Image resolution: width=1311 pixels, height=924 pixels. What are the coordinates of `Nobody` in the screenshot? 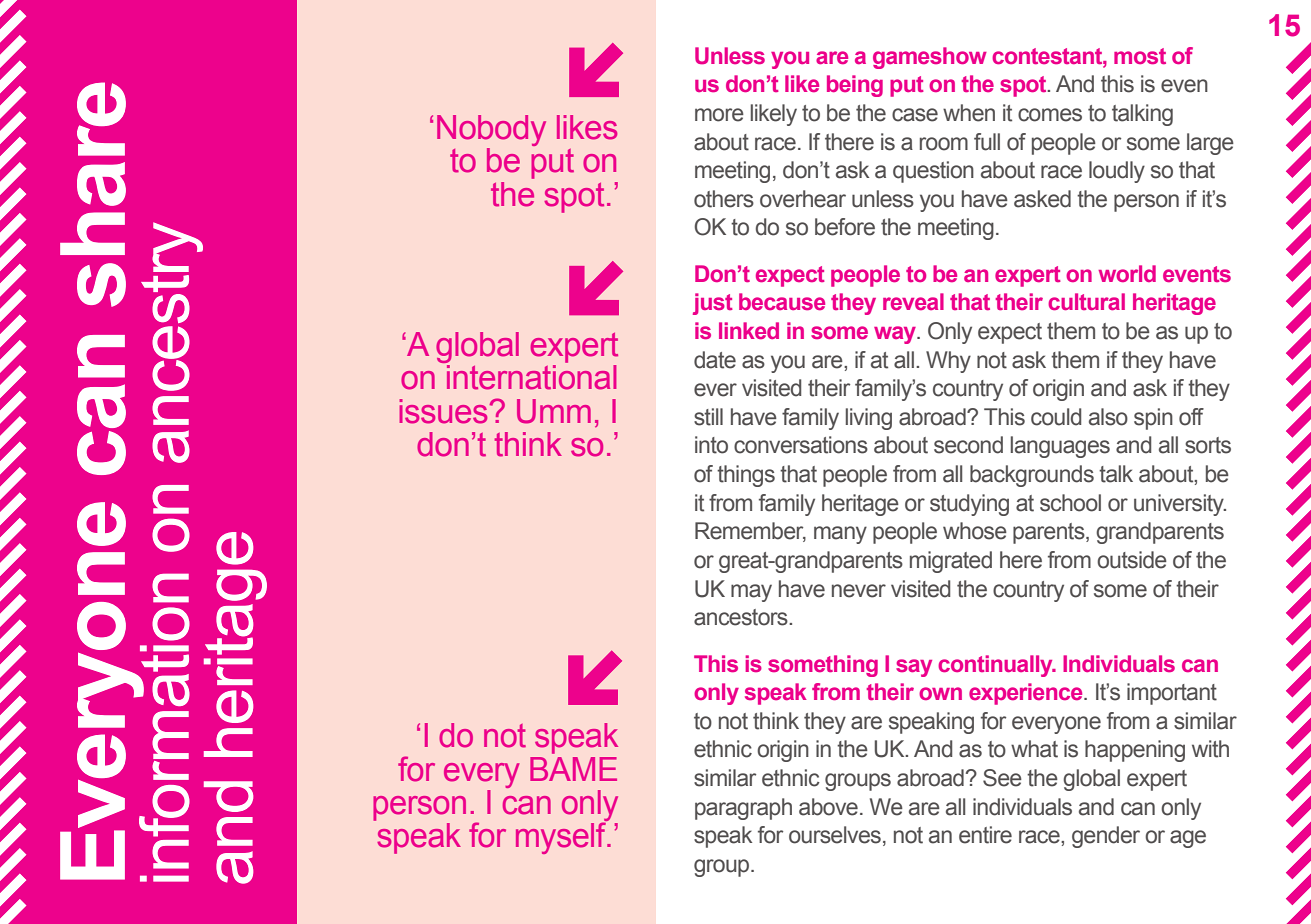 It's located at (491, 130).
